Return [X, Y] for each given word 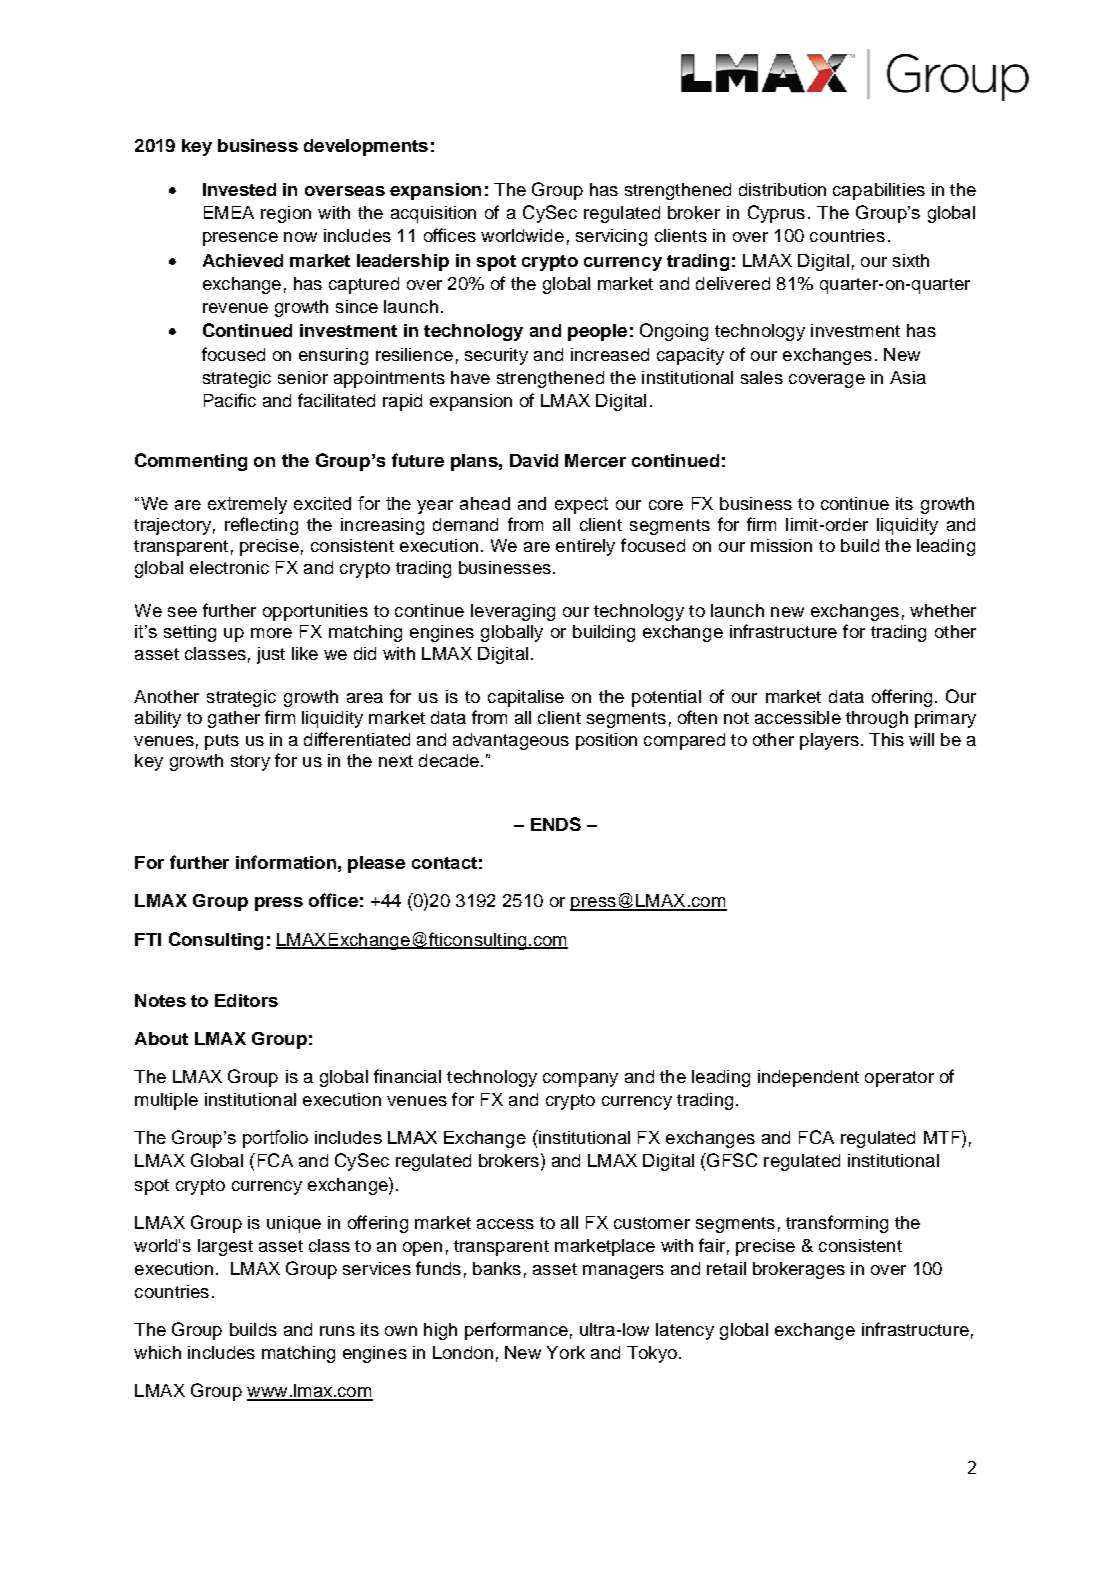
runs [337, 1331]
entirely [585, 547]
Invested [239, 189]
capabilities [879, 191]
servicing [611, 237]
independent [808, 1078]
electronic [229, 567]
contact [444, 863]
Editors [246, 1000]
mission [781, 545]
